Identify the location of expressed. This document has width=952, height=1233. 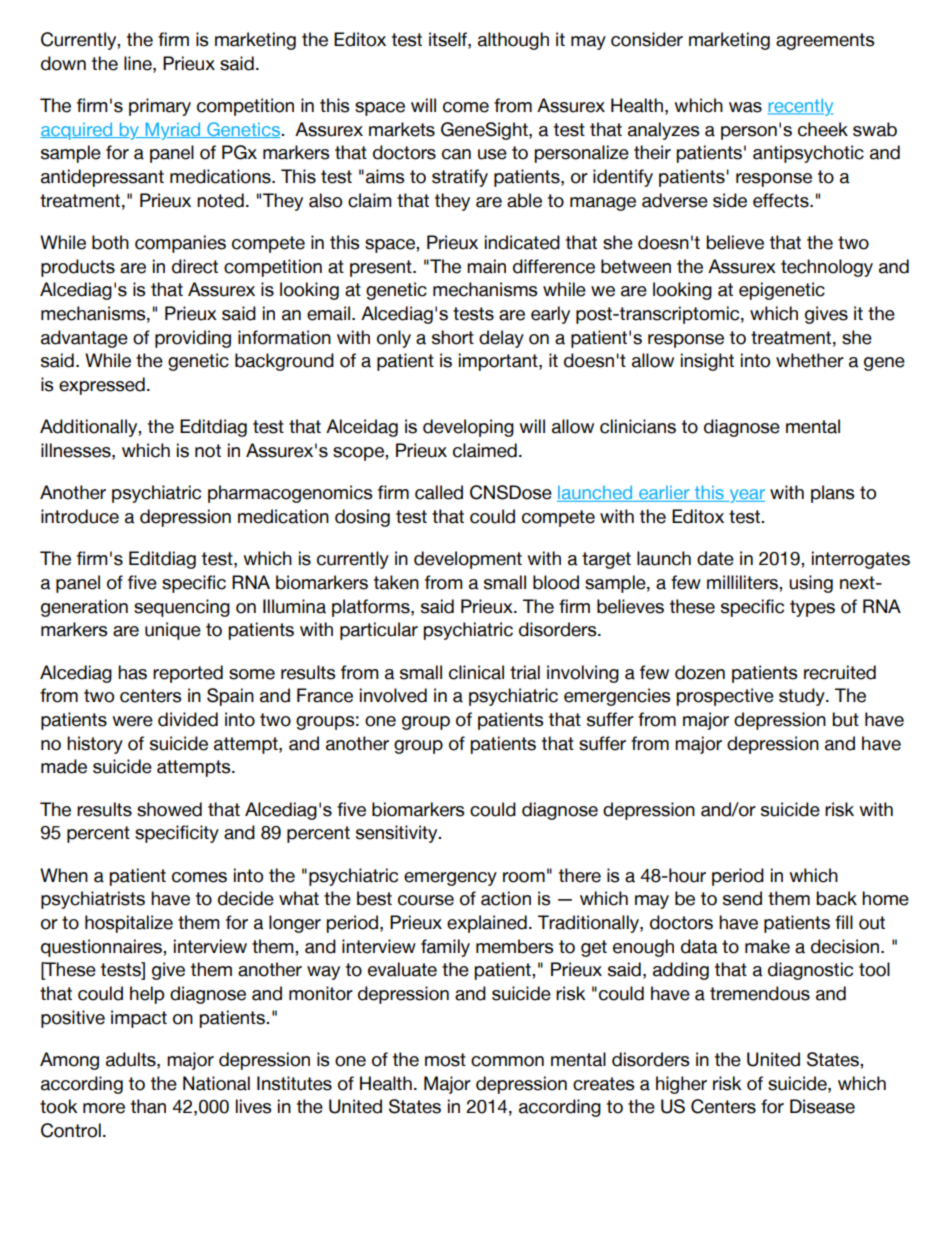
(102, 386).
